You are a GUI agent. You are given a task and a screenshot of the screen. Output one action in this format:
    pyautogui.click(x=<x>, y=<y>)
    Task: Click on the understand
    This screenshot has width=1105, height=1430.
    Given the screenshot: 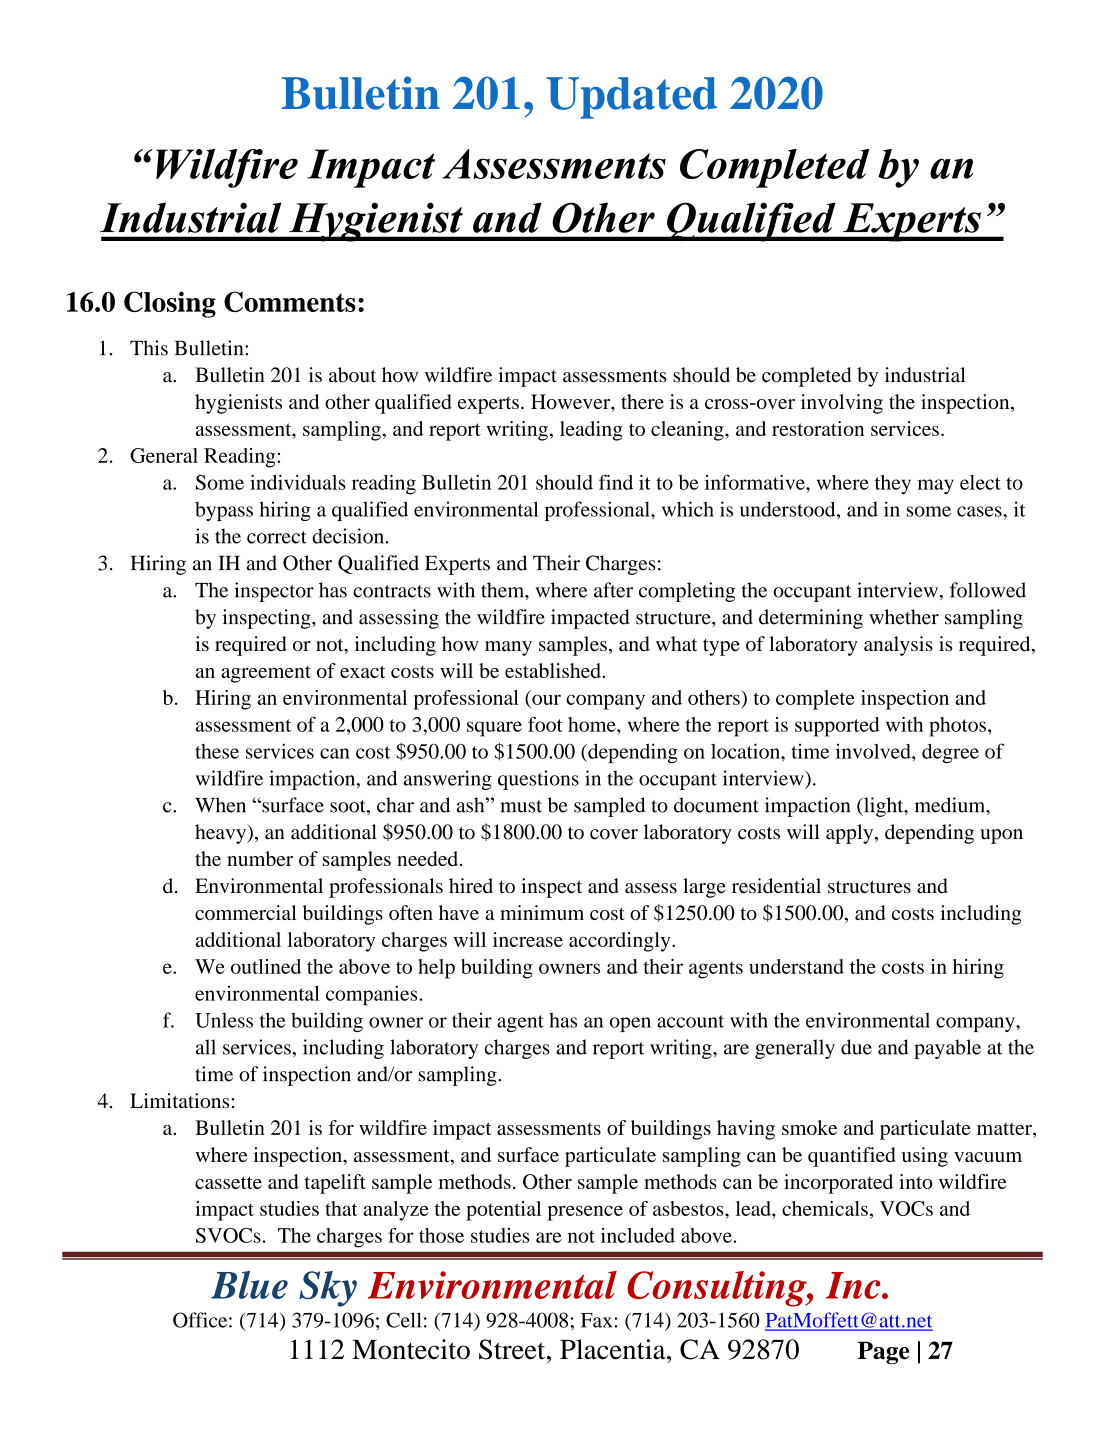 What is the action you would take?
    pyautogui.click(x=796, y=966)
